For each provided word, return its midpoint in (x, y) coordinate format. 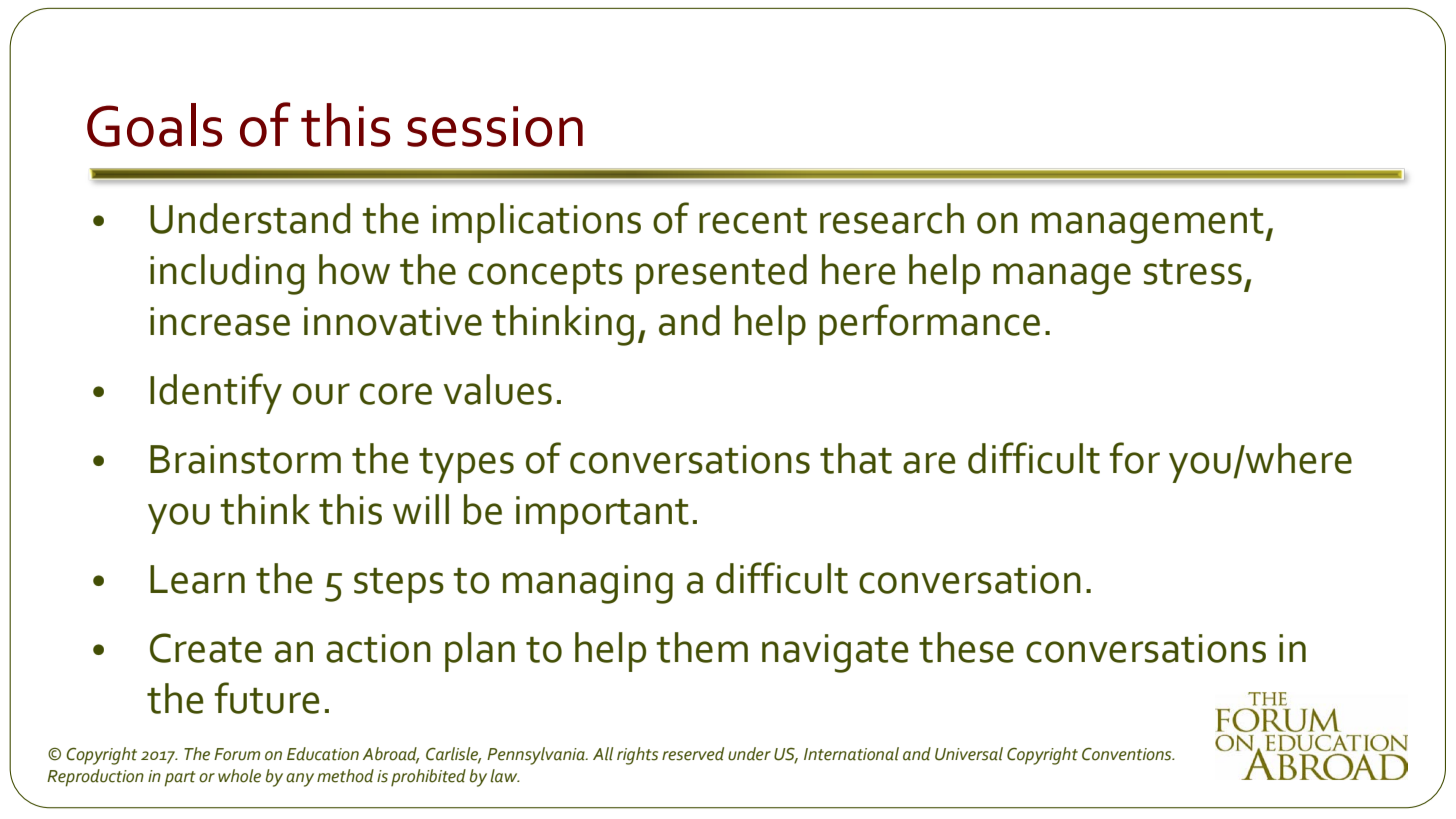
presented (721, 274)
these (966, 647)
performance (929, 324)
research (892, 218)
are (929, 463)
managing (588, 584)
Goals (154, 125)
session (495, 126)
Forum (237, 754)
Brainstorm (245, 459)
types (466, 465)
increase (220, 321)
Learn (197, 579)
